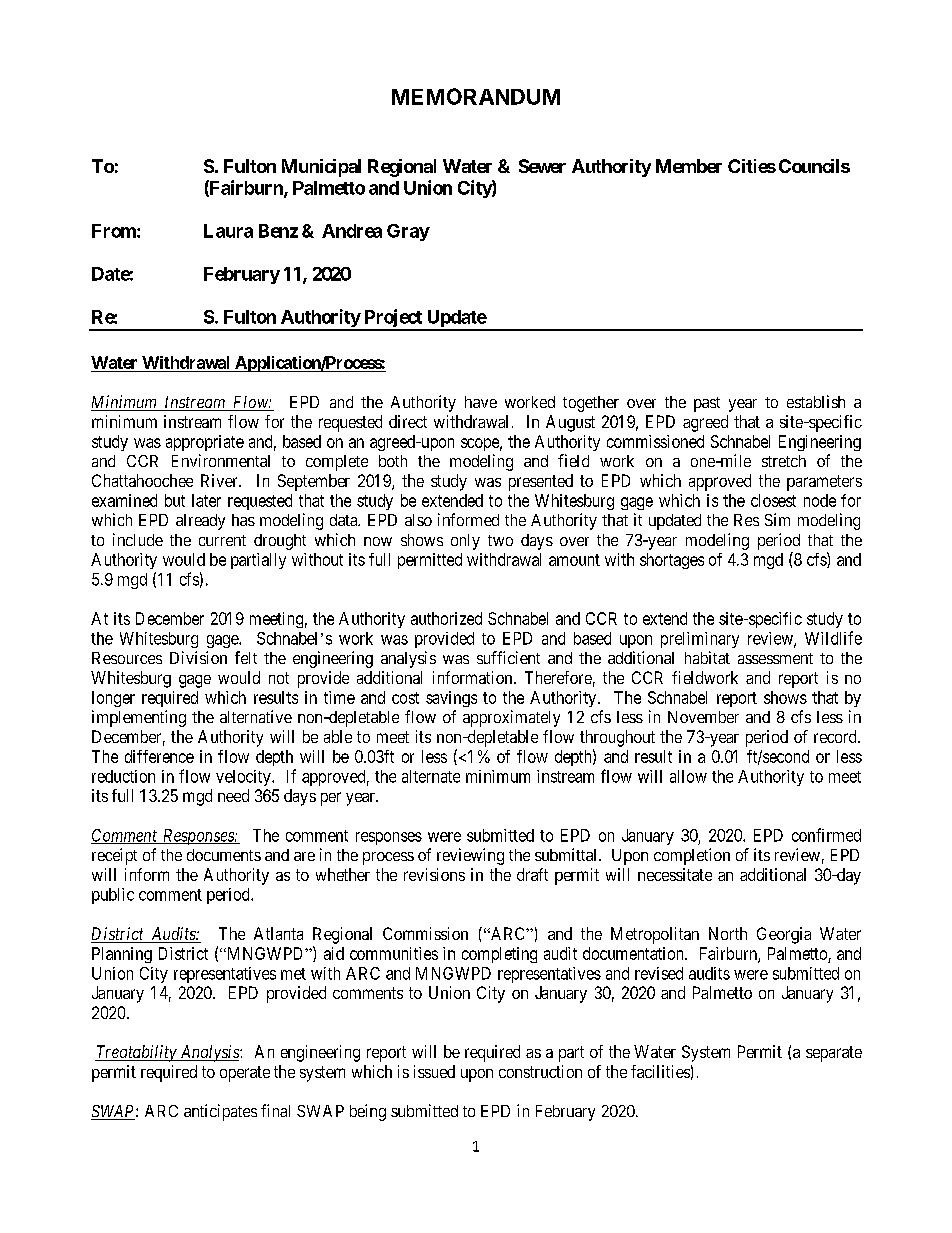  What do you see at coordinates (434, 1071) in the screenshot?
I see `issued` at bounding box center [434, 1071].
